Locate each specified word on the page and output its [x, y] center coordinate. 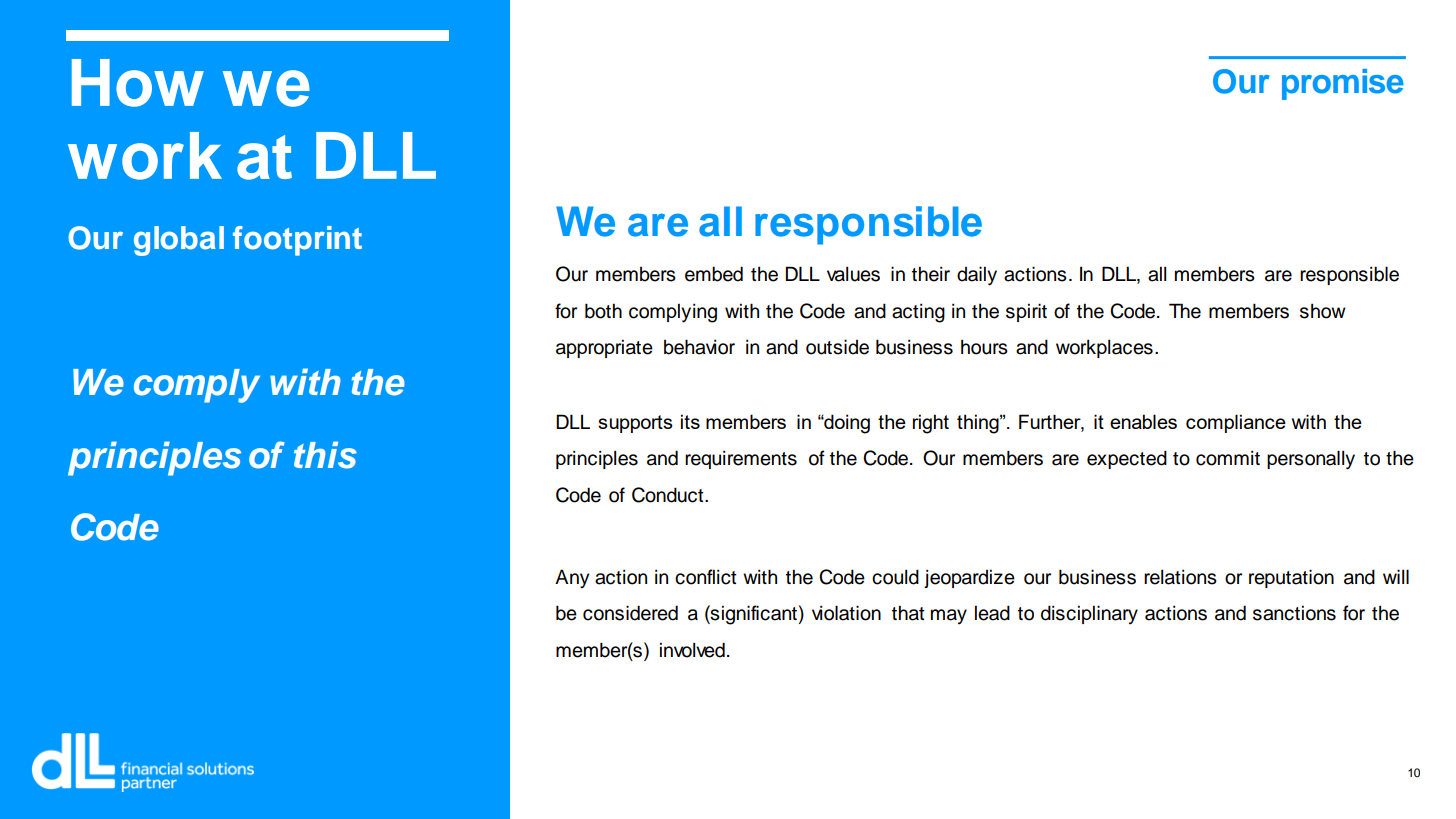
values [853, 274]
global [179, 241]
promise [1343, 84]
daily [977, 276]
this [325, 455]
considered [630, 613]
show [1323, 311]
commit [1228, 458]
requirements [741, 460]
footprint [297, 241]
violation [846, 613]
